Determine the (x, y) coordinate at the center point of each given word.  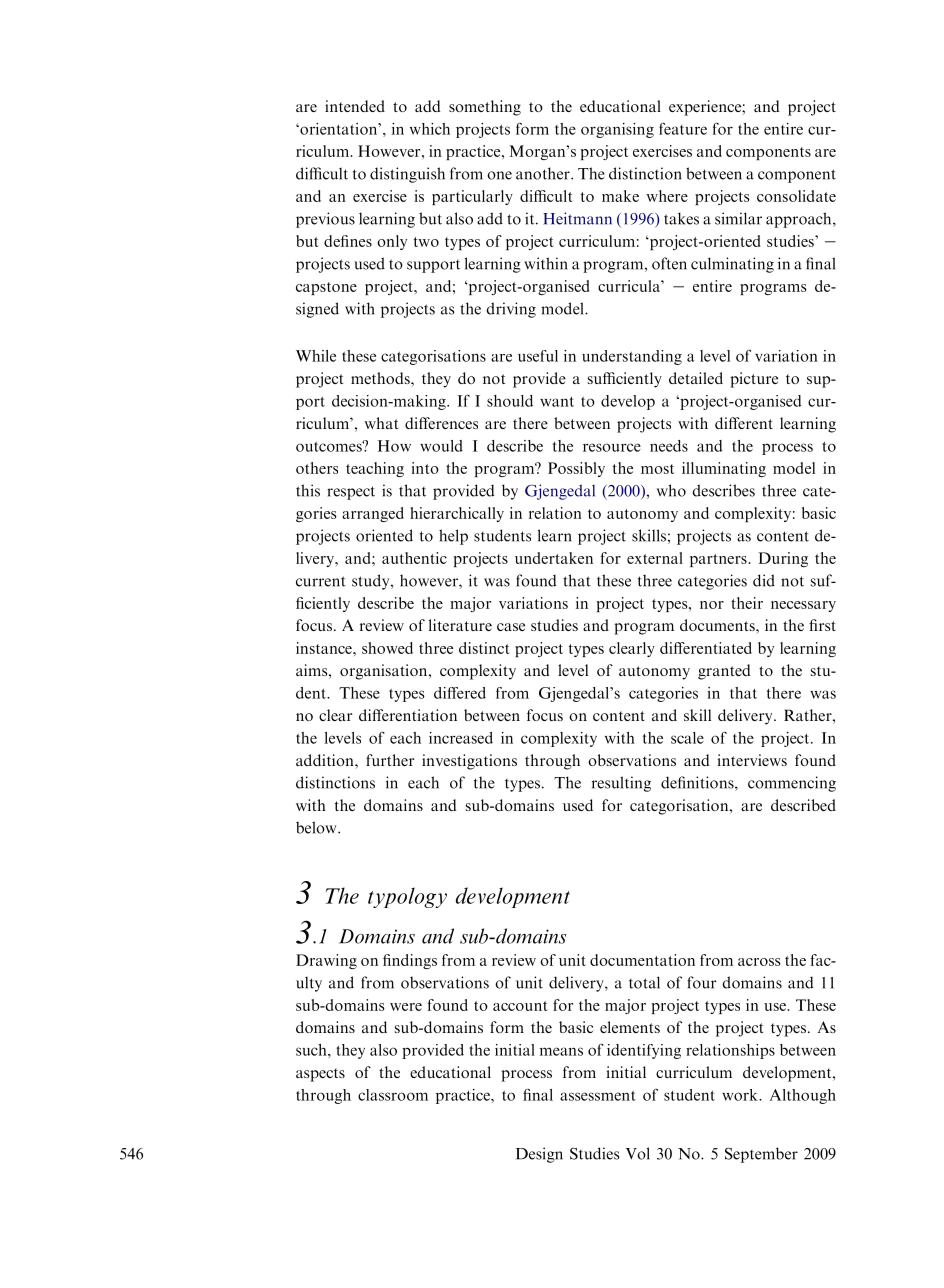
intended (355, 106)
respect (351, 493)
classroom (393, 1095)
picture (754, 380)
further (390, 760)
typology (407, 897)
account (520, 1006)
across (759, 962)
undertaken (554, 558)
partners (719, 560)
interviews (752, 760)
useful (538, 356)
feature (683, 129)
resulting (621, 784)
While (316, 356)
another (544, 173)
